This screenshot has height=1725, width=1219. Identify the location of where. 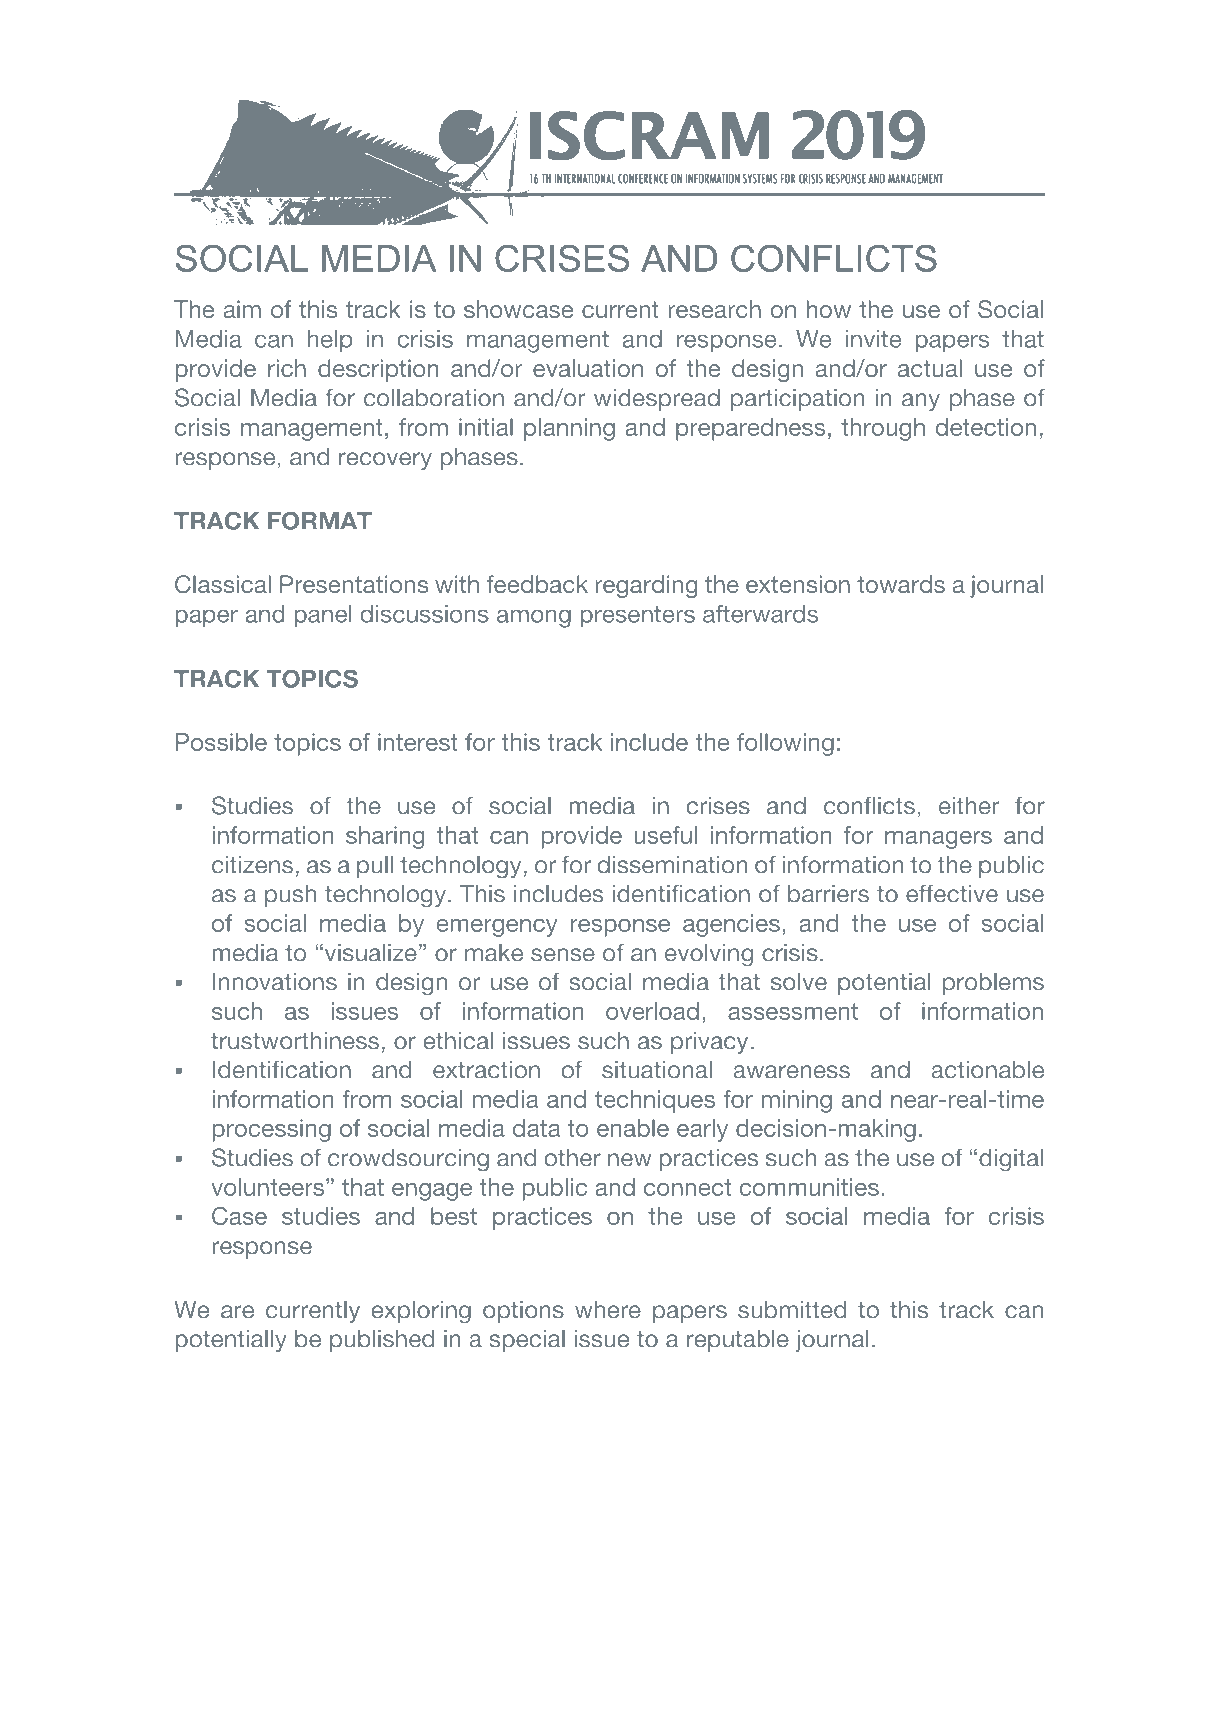
(608, 1310).
